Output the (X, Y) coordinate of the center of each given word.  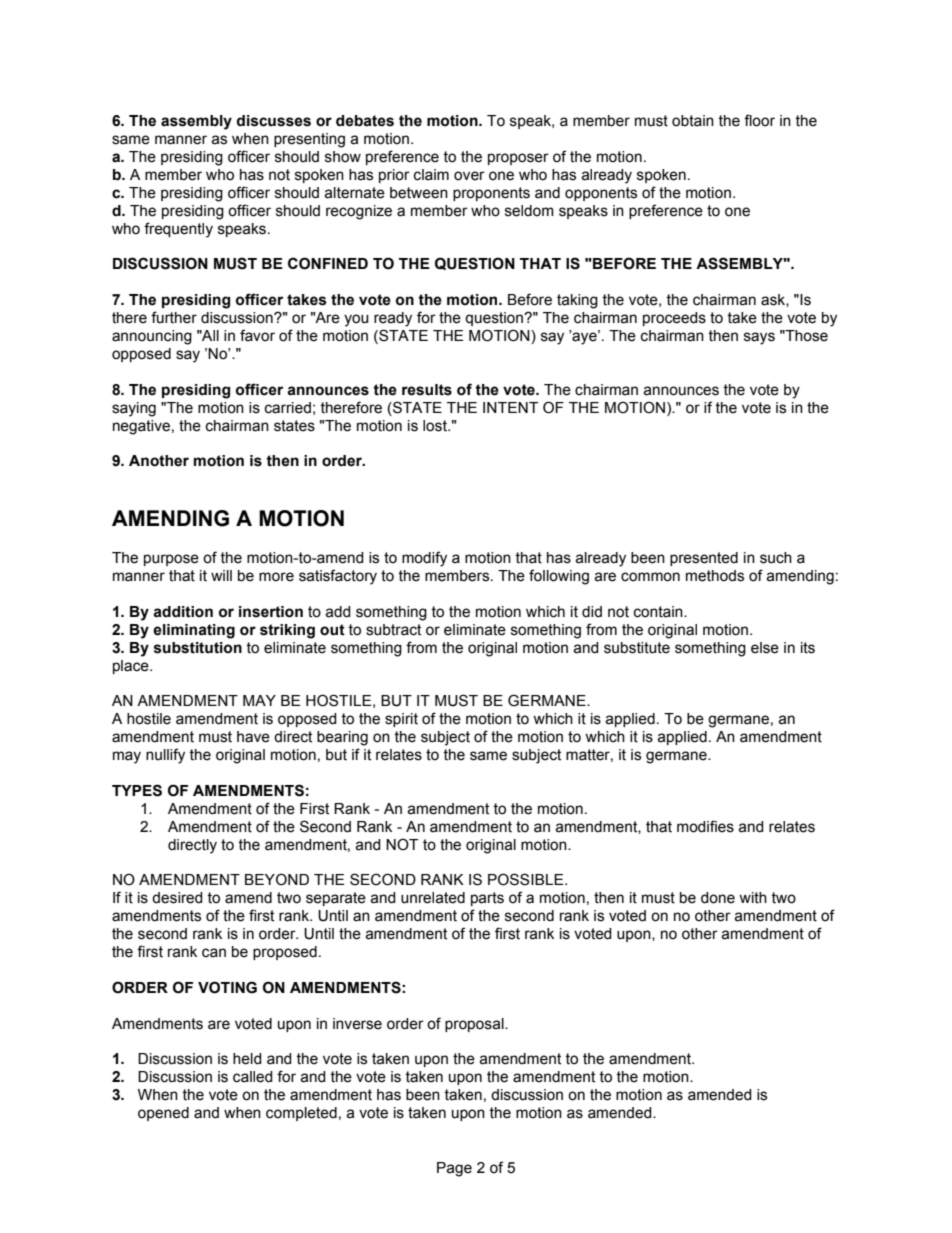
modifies (705, 826)
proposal (475, 1025)
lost (436, 426)
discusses (274, 121)
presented (704, 559)
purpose (171, 560)
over (469, 176)
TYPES (137, 790)
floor (759, 120)
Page (454, 1169)
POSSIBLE (527, 879)
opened (163, 1114)
